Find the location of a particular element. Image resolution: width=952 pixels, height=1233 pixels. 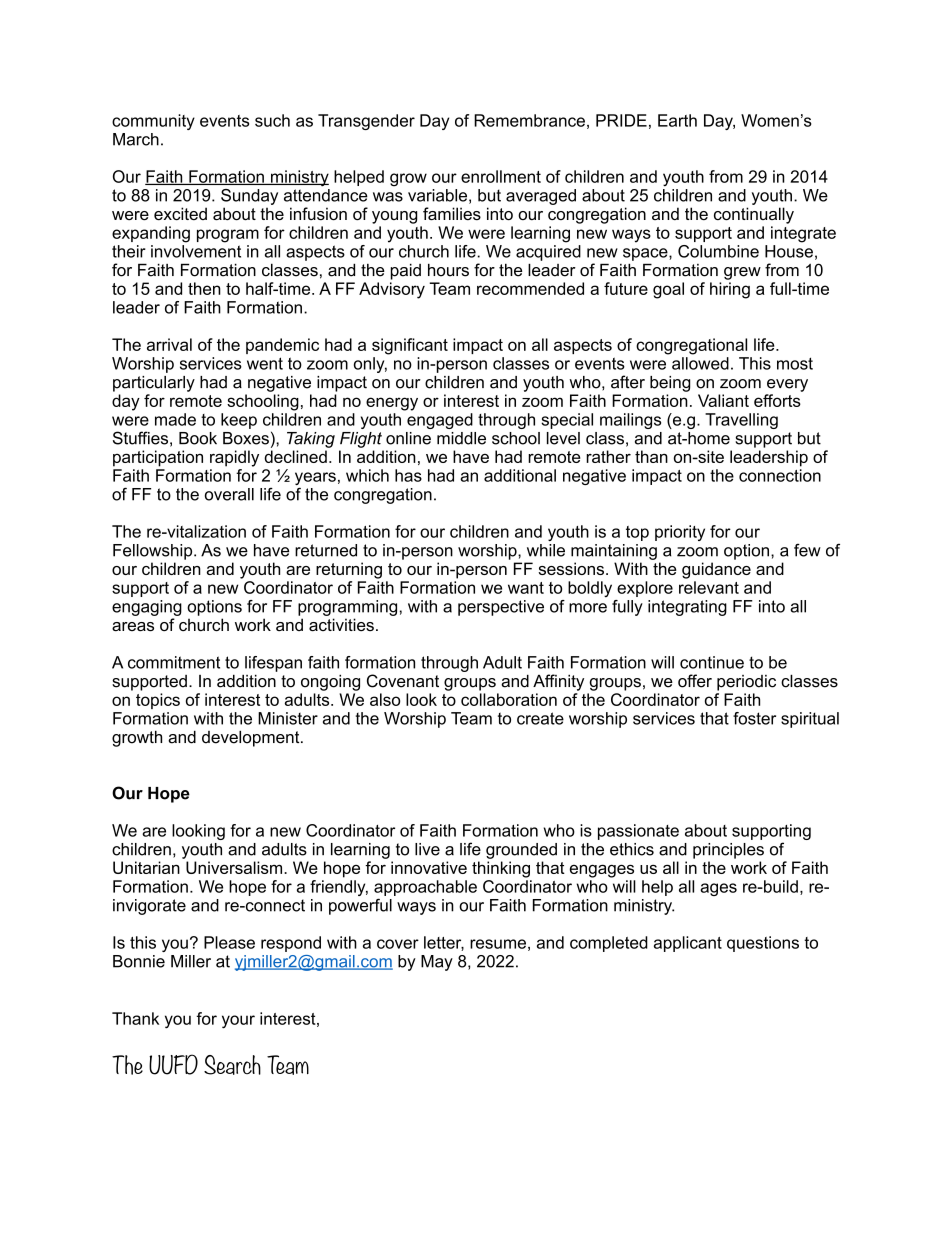

Earth is located at coordinates (677, 120).
